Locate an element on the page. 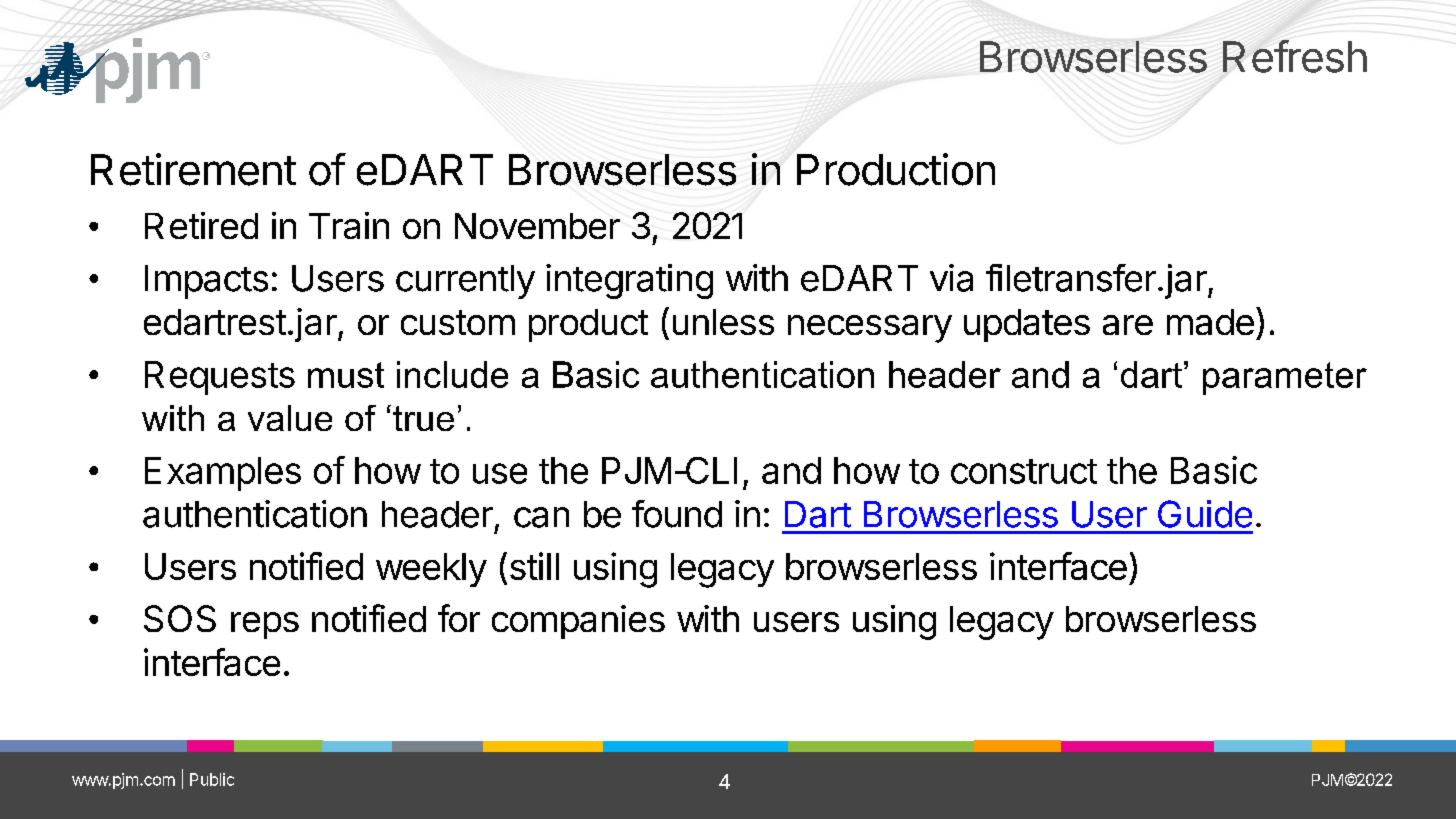 This page has width=1456, height=819. Refresh is located at coordinates (1295, 56).
